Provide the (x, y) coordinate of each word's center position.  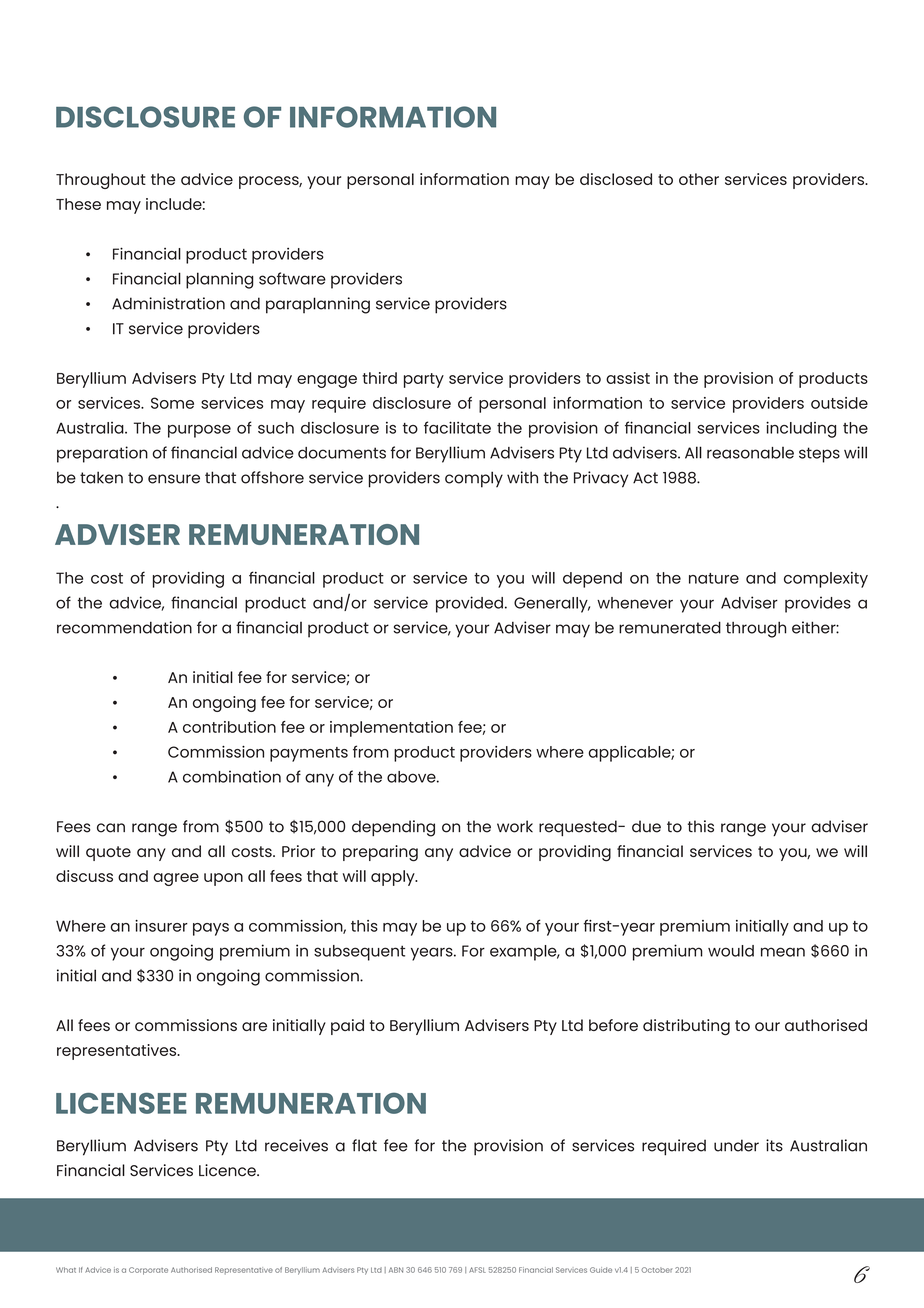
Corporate (148, 1271)
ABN (396, 1270)
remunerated (670, 627)
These (78, 204)
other (699, 179)
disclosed (616, 179)
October (656, 1270)
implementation (391, 729)
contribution (229, 727)
